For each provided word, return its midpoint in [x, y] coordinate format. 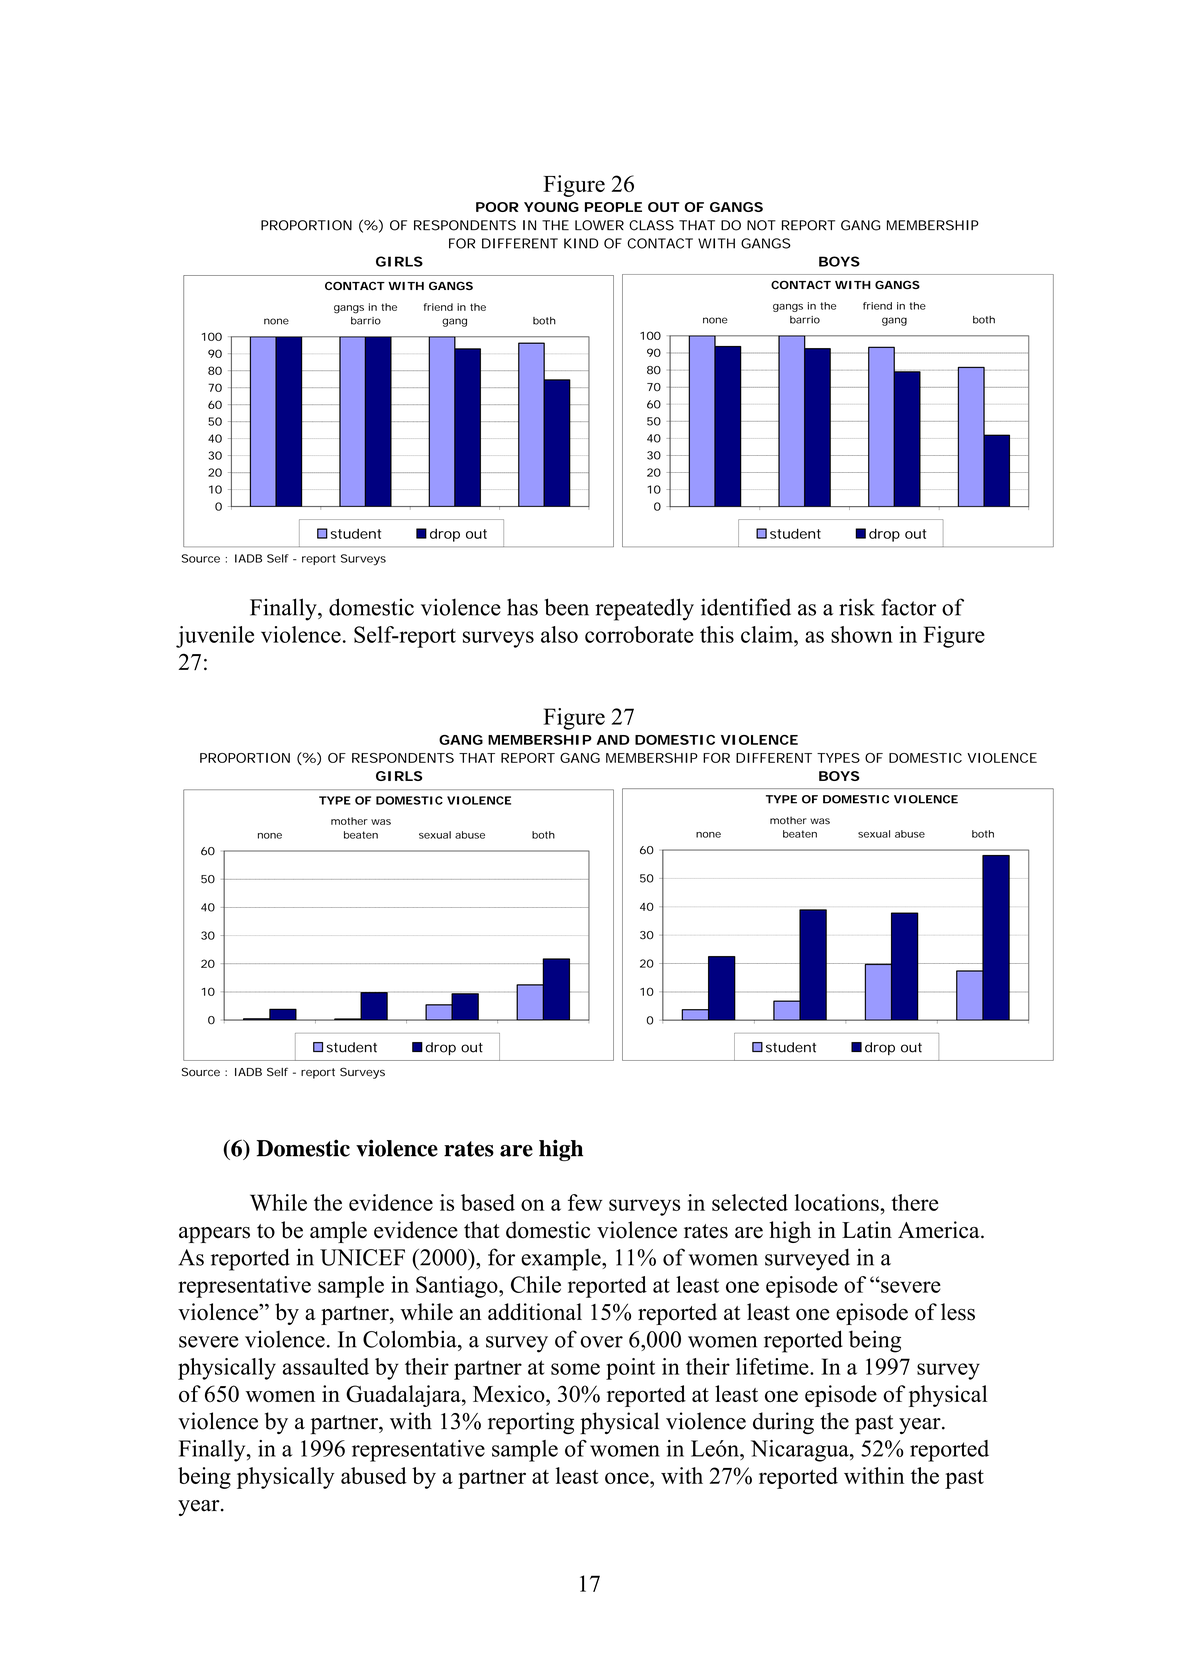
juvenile [215, 637]
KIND [581, 243]
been [567, 607]
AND [613, 740]
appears [214, 1235]
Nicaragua [801, 1451]
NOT [761, 225]
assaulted [326, 1366]
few [585, 1202]
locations [838, 1202]
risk [857, 607]
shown [862, 634]
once [628, 1478]
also [559, 634]
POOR [497, 207]
